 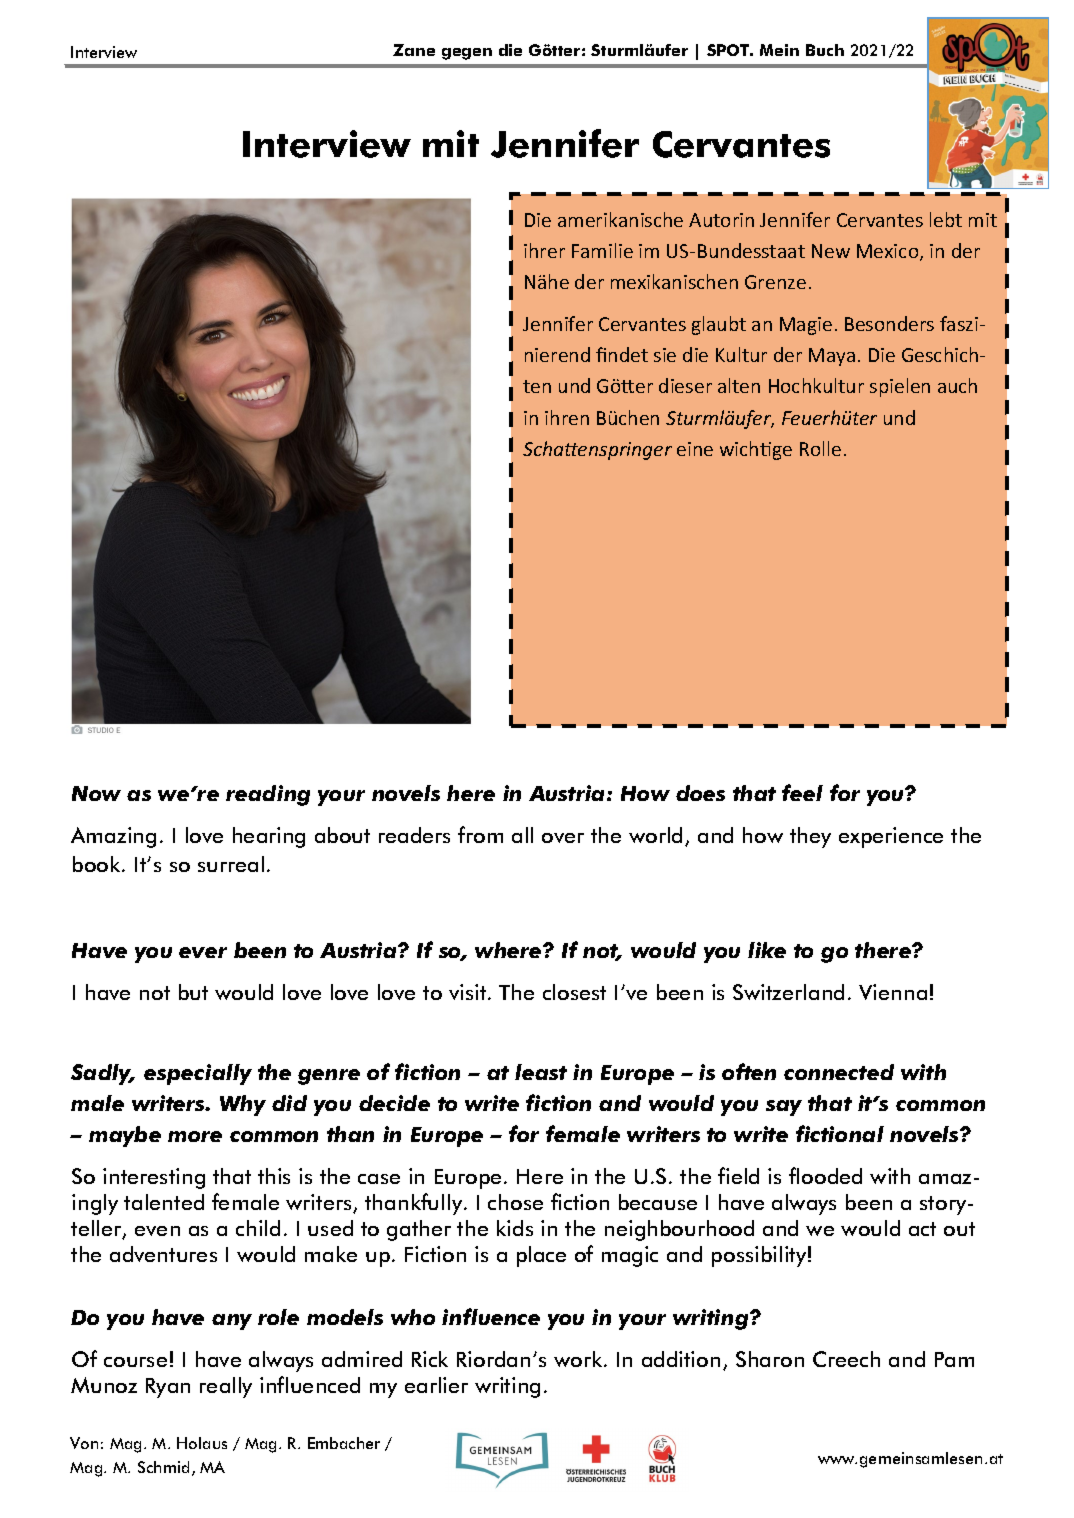 What do you see at coordinates (268, 795) in the screenshot?
I see `reading` at bounding box center [268, 795].
